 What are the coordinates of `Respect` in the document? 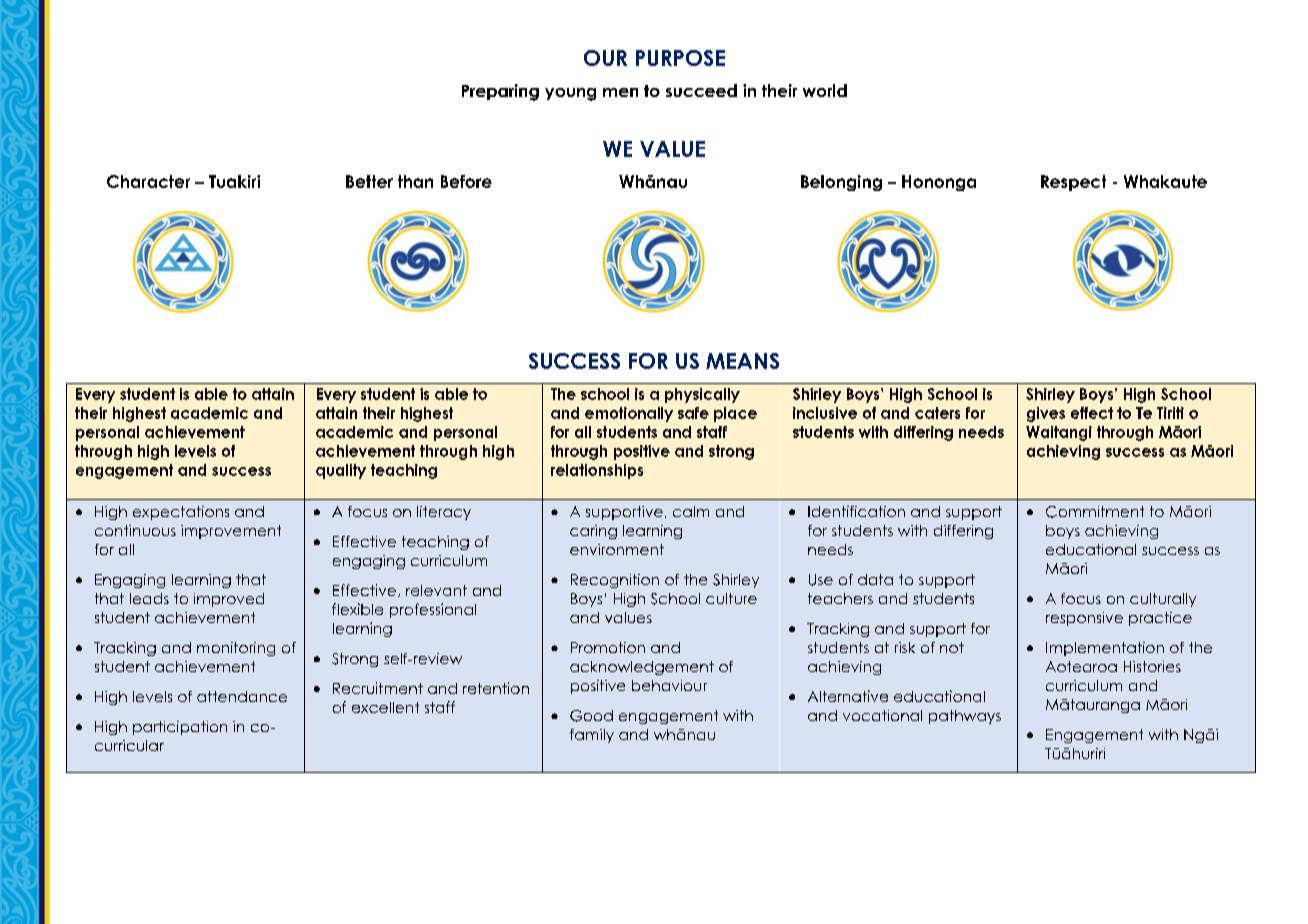 It's located at (1073, 183).
